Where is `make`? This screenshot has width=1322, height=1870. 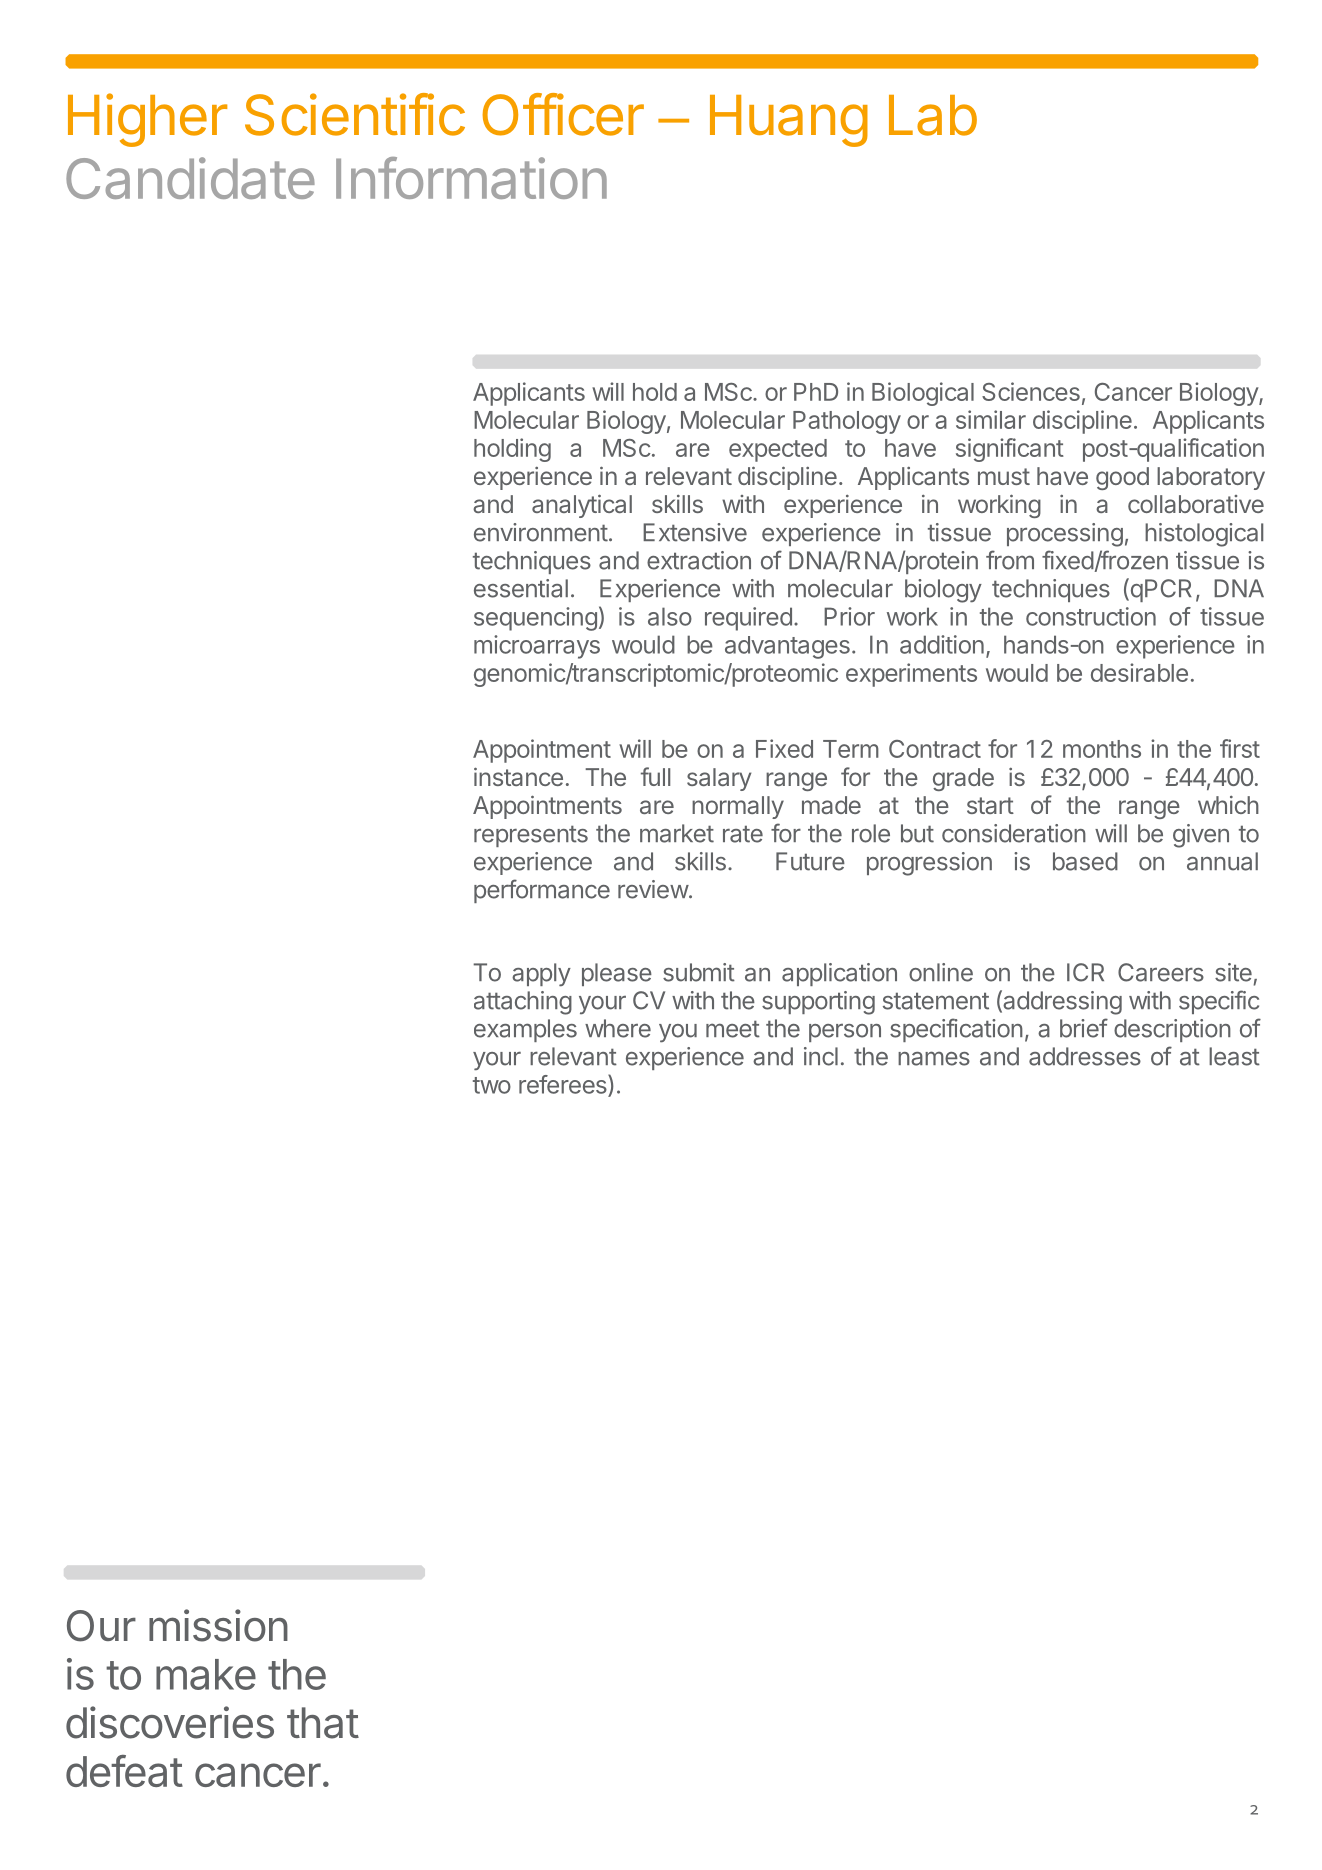
make is located at coordinates (206, 1674).
